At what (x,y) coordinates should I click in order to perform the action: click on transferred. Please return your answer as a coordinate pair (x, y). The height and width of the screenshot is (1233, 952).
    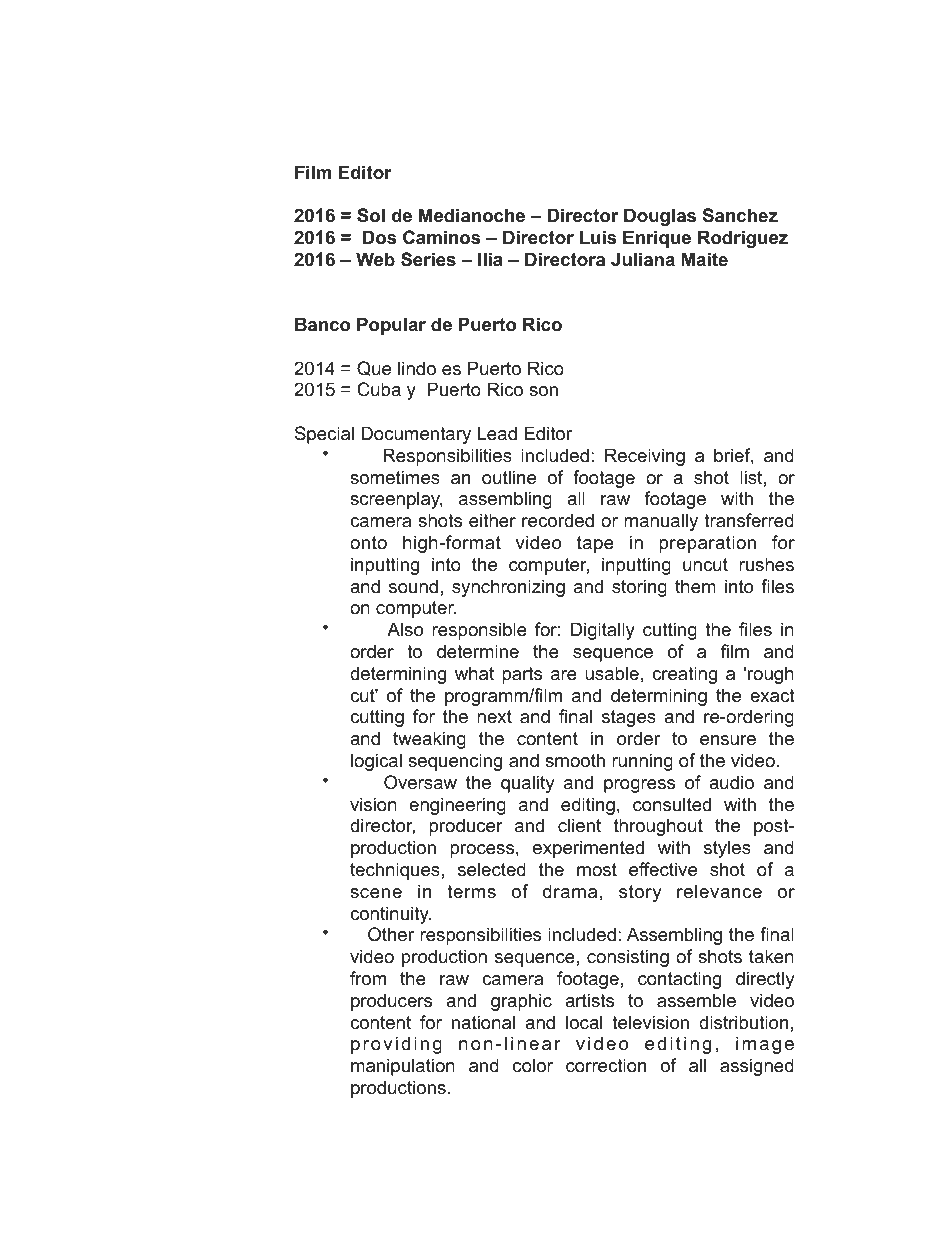
    Looking at the image, I should click on (749, 520).
